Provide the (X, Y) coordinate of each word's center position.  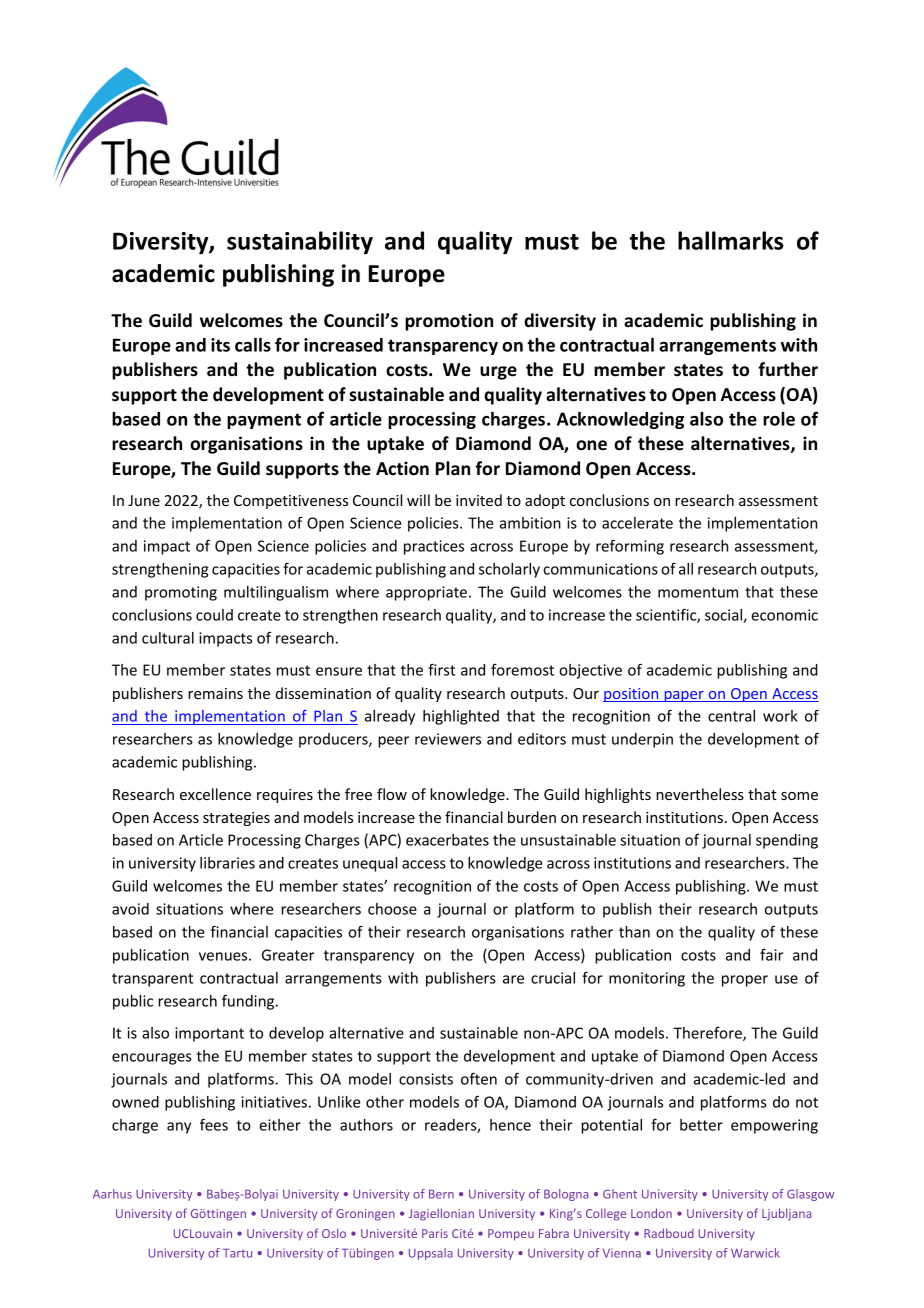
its (220, 345)
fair (771, 955)
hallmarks (731, 240)
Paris (435, 1233)
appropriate (426, 593)
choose (392, 909)
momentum (698, 592)
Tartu (237, 1253)
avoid (130, 909)
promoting (181, 593)
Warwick (755, 1253)
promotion (449, 322)
